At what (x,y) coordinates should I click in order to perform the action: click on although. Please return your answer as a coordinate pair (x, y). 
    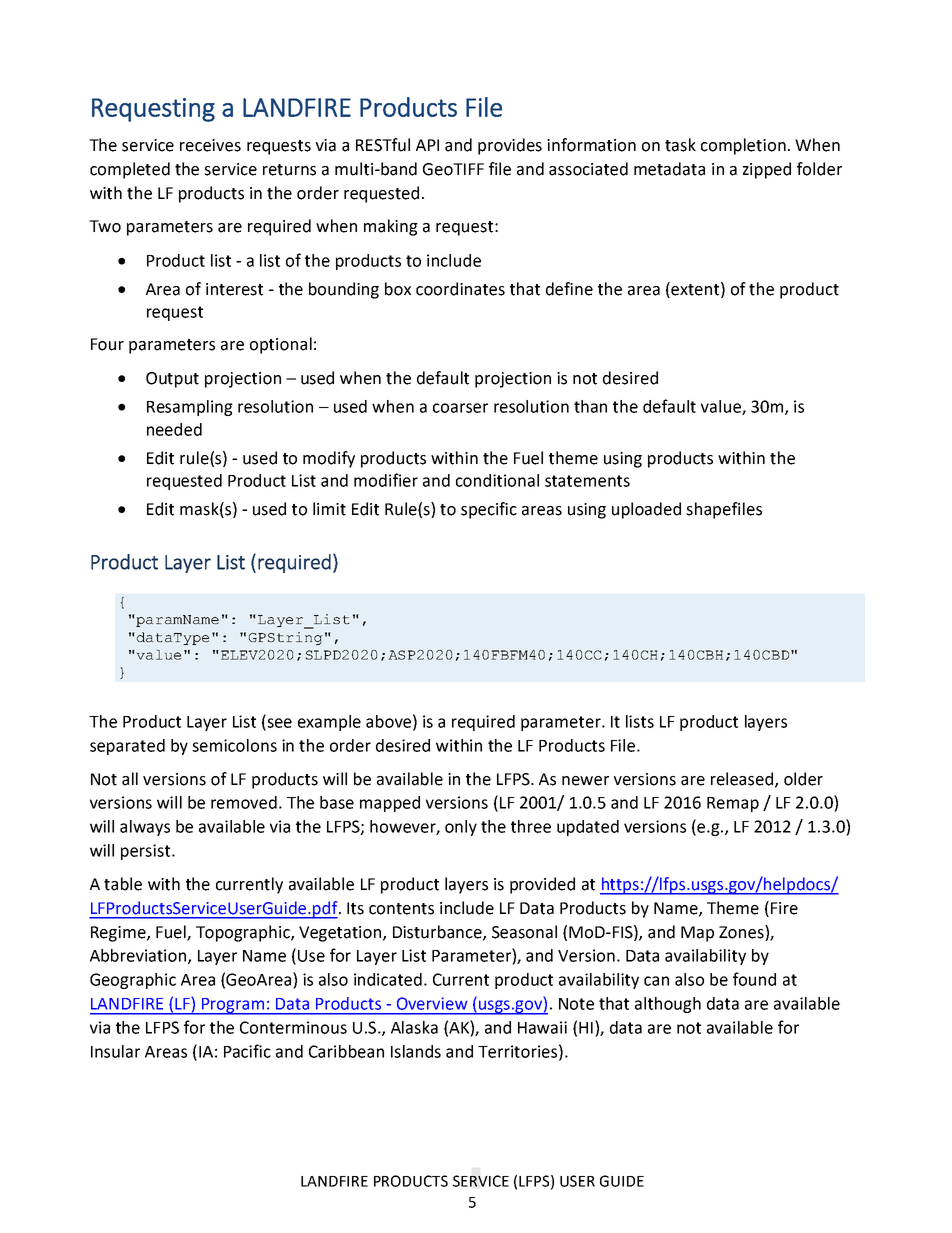
    Looking at the image, I should click on (668, 1005).
